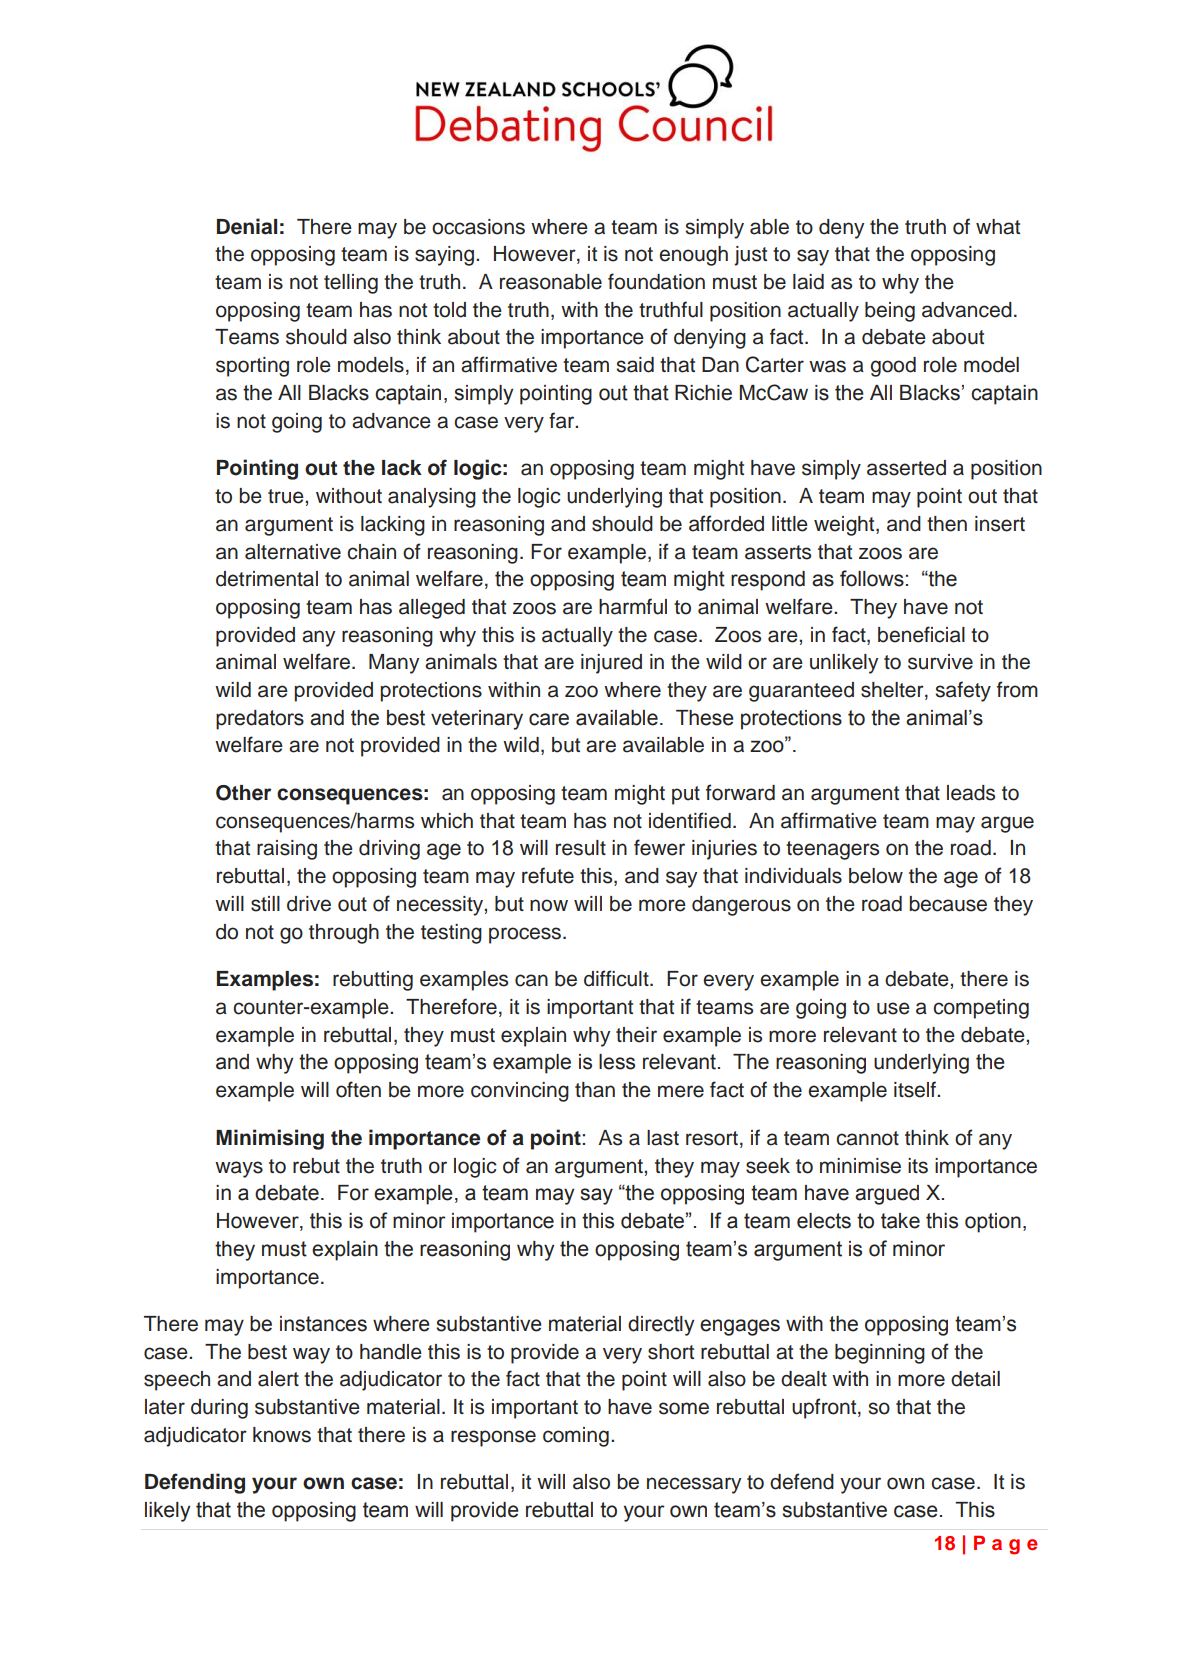  I want to click on Denial, so click(247, 226).
